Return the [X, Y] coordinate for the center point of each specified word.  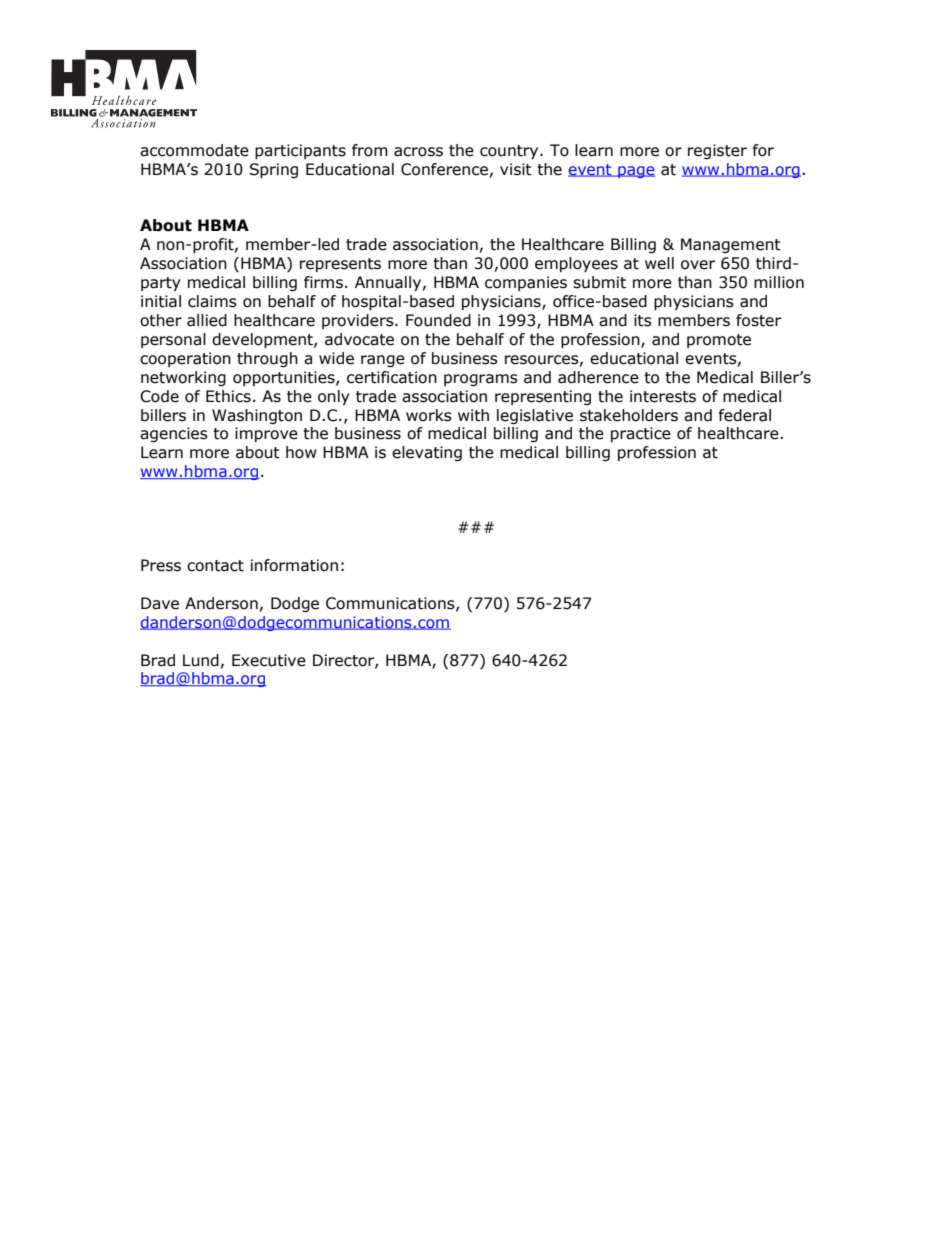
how [301, 452]
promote [719, 341]
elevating [427, 453]
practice [641, 434]
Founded [438, 320]
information [294, 565]
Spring [274, 170]
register [717, 151]
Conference [444, 169]
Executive [269, 660]
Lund [201, 660]
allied [207, 320]
